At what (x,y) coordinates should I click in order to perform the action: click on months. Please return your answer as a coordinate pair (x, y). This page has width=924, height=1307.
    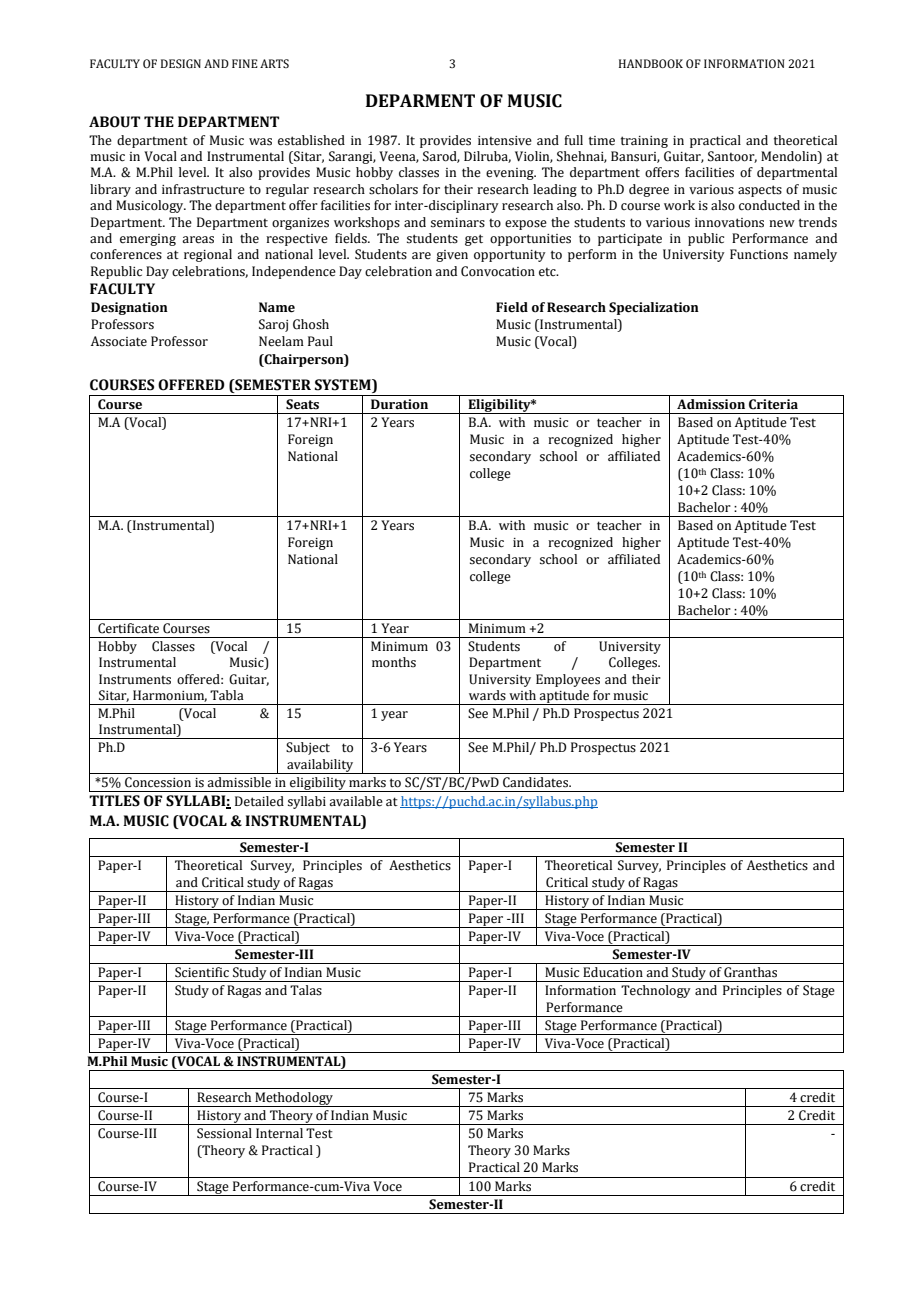
    Looking at the image, I should click on (394, 662).
